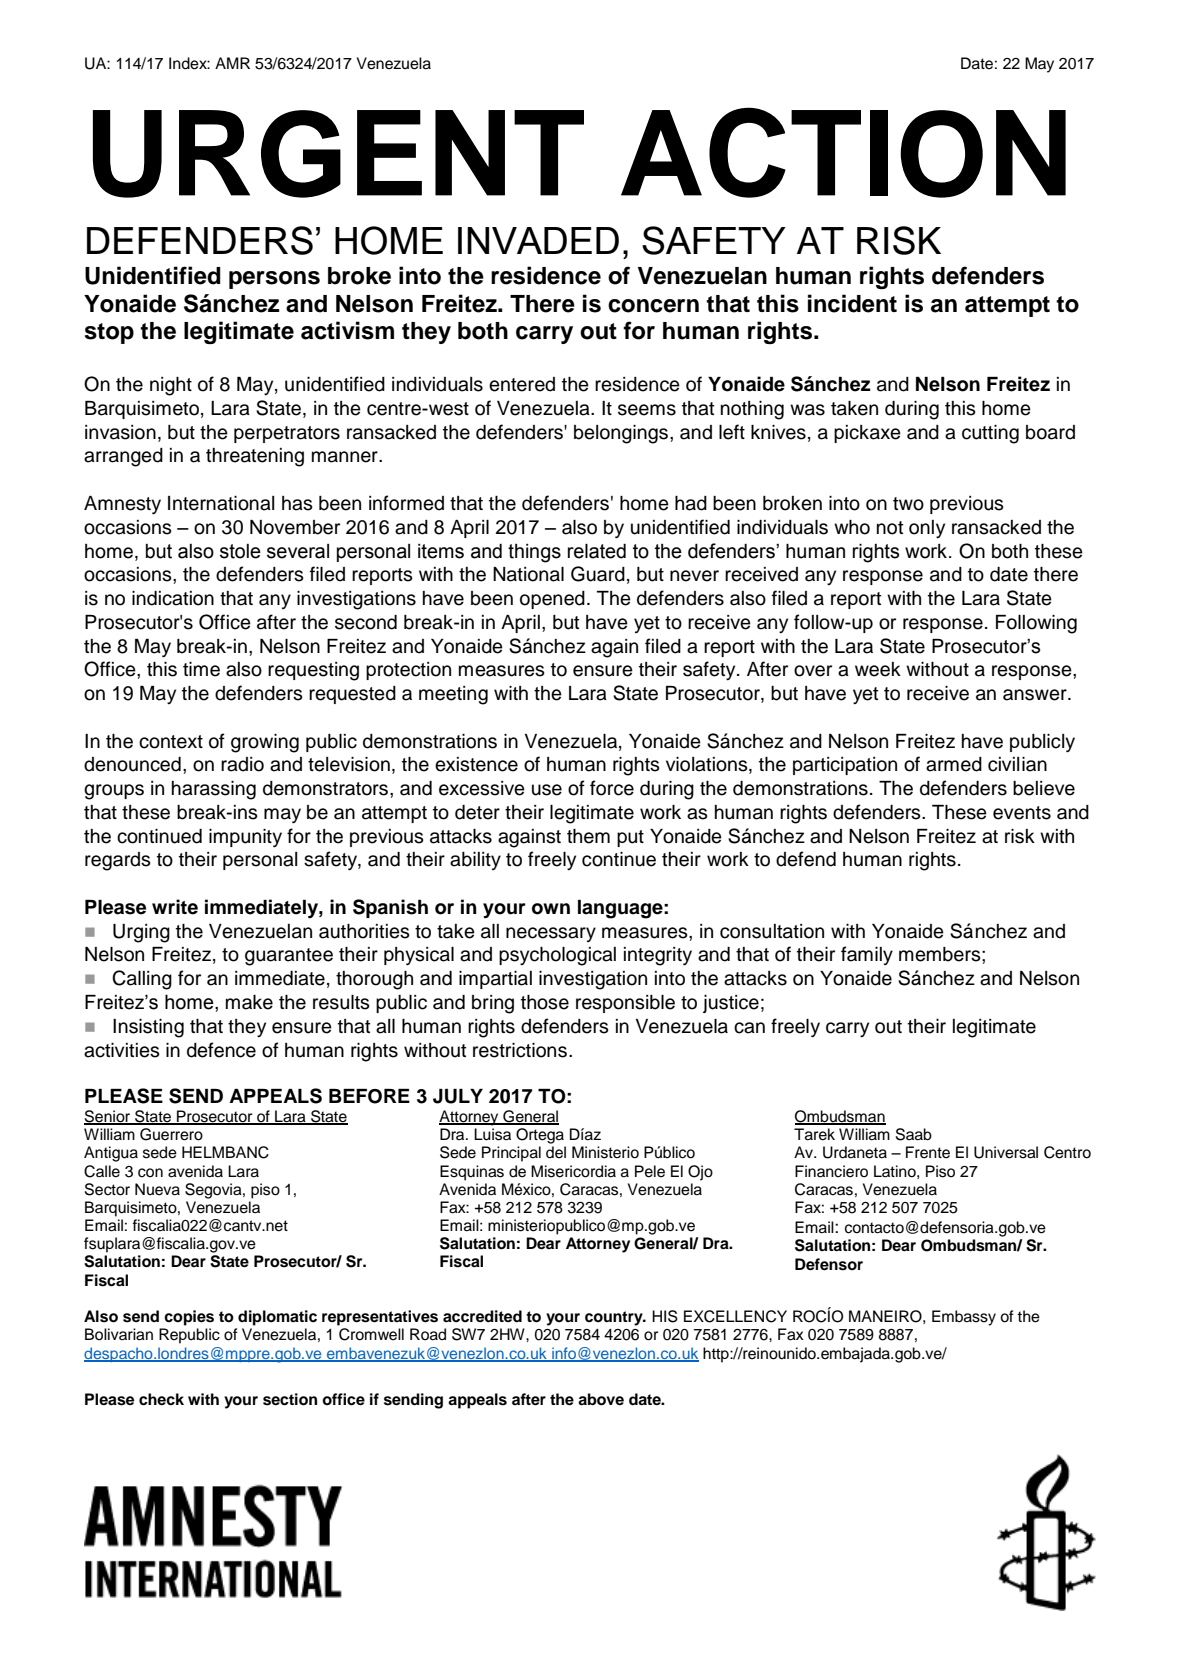 The image size is (1178, 1667). I want to click on force, so click(612, 788).
